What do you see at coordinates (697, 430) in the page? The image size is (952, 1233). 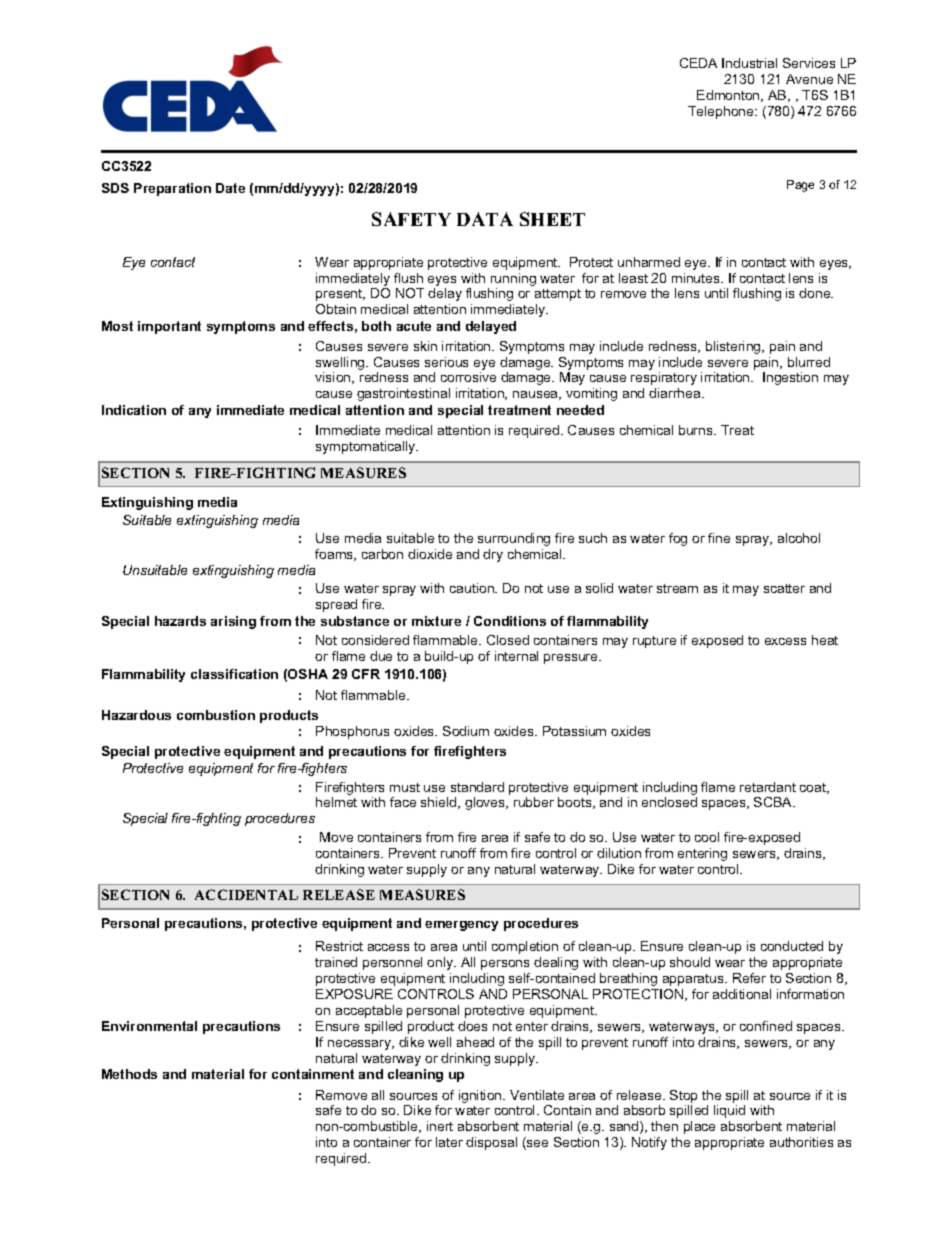 I see `burns` at bounding box center [697, 430].
